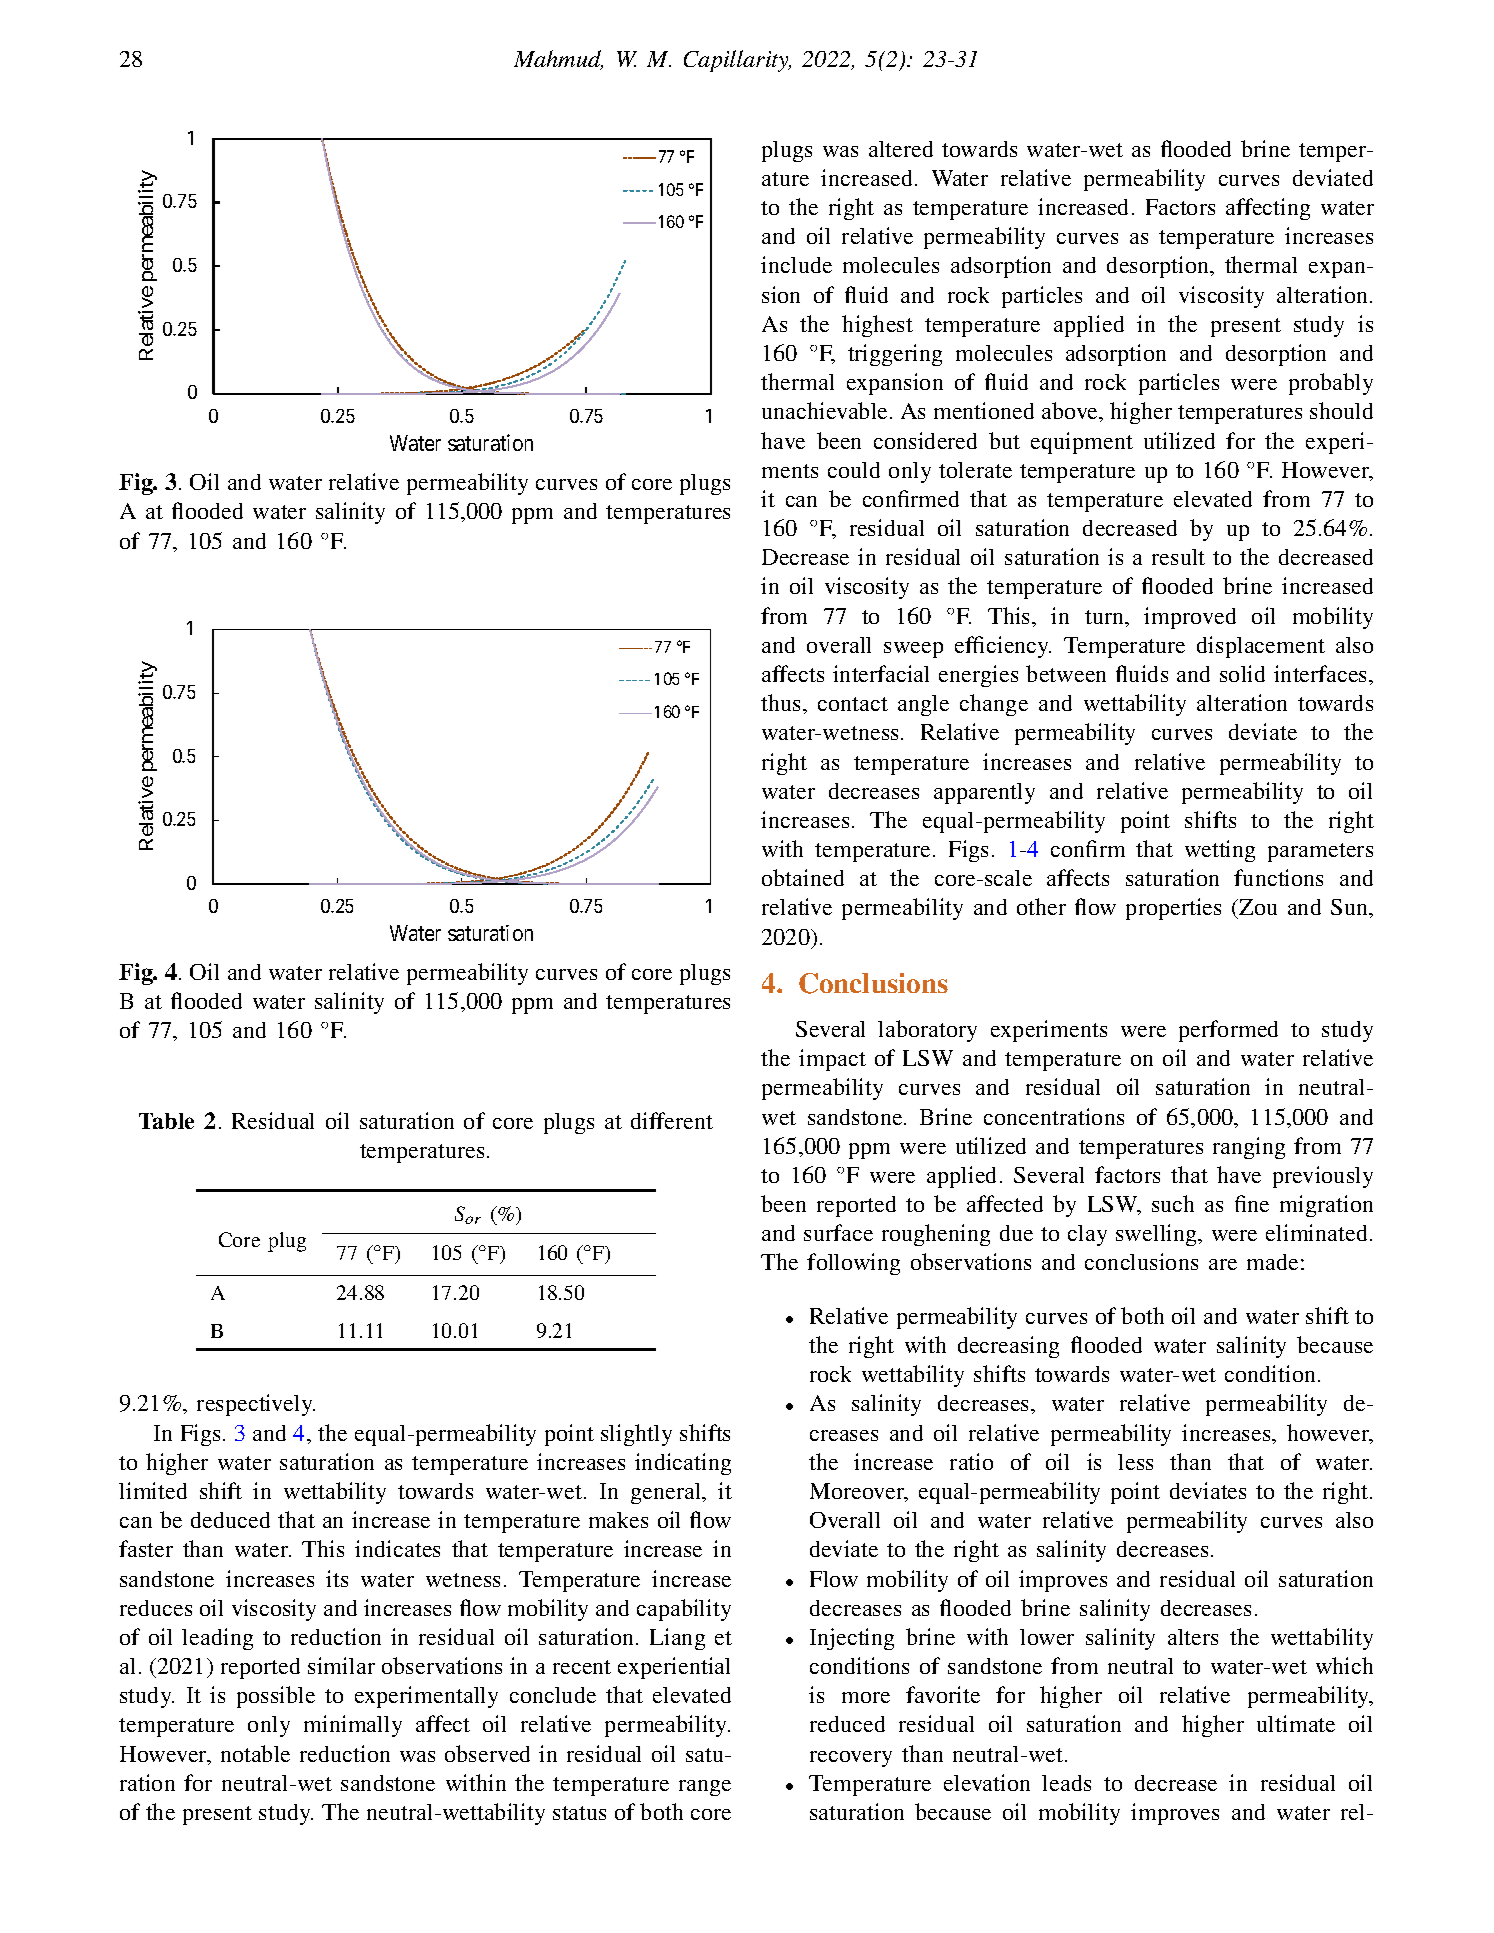 The height and width of the screenshot is (1933, 1494). I want to click on range, so click(705, 1788).
